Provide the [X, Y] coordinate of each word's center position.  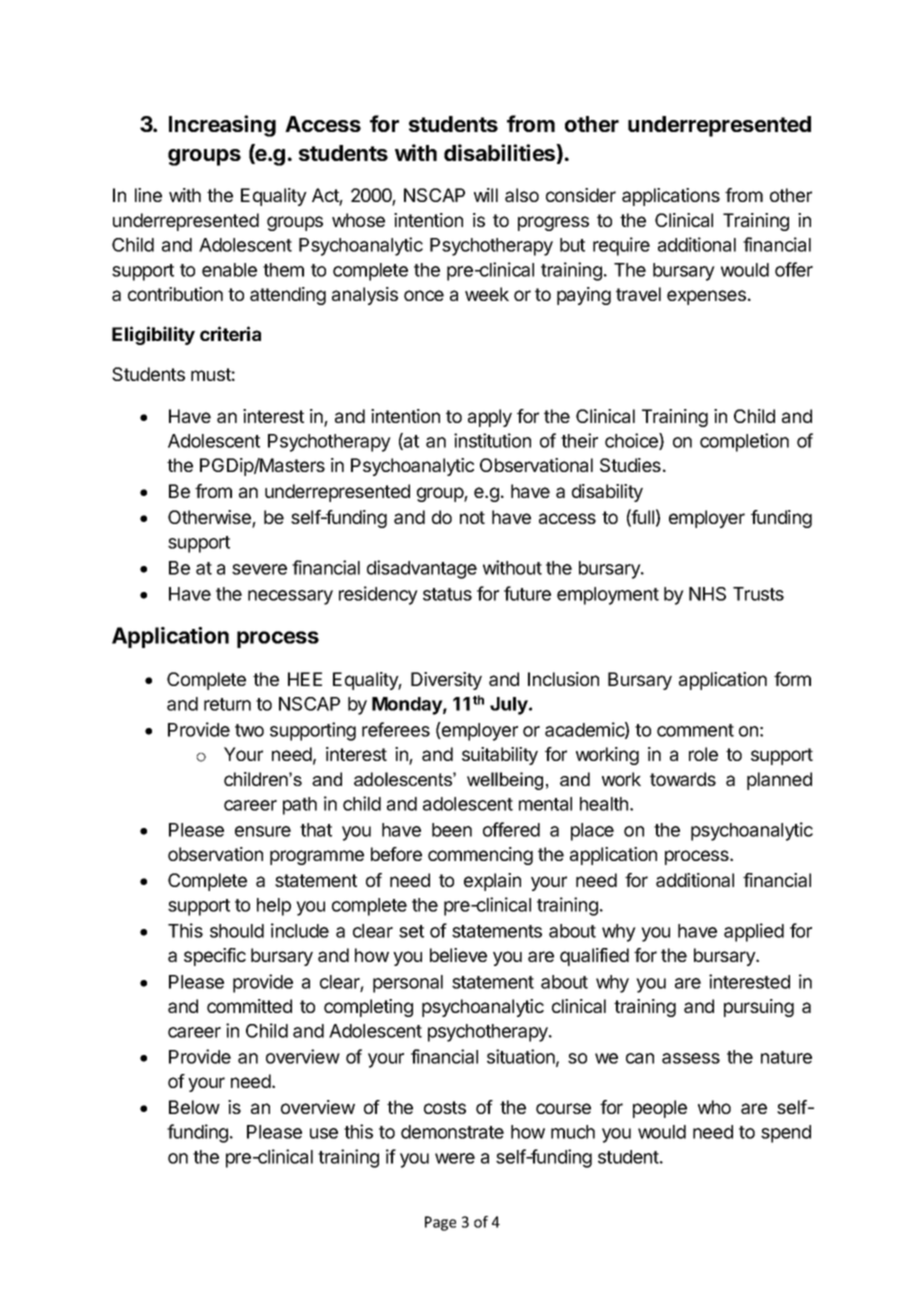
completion [744, 442]
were [455, 1158]
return [227, 704]
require [621, 246]
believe [458, 955]
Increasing [222, 126]
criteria [230, 333]
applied [754, 932]
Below [194, 1107]
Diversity [446, 681]
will [486, 195]
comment [695, 730]
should [237, 931]
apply [490, 418]
